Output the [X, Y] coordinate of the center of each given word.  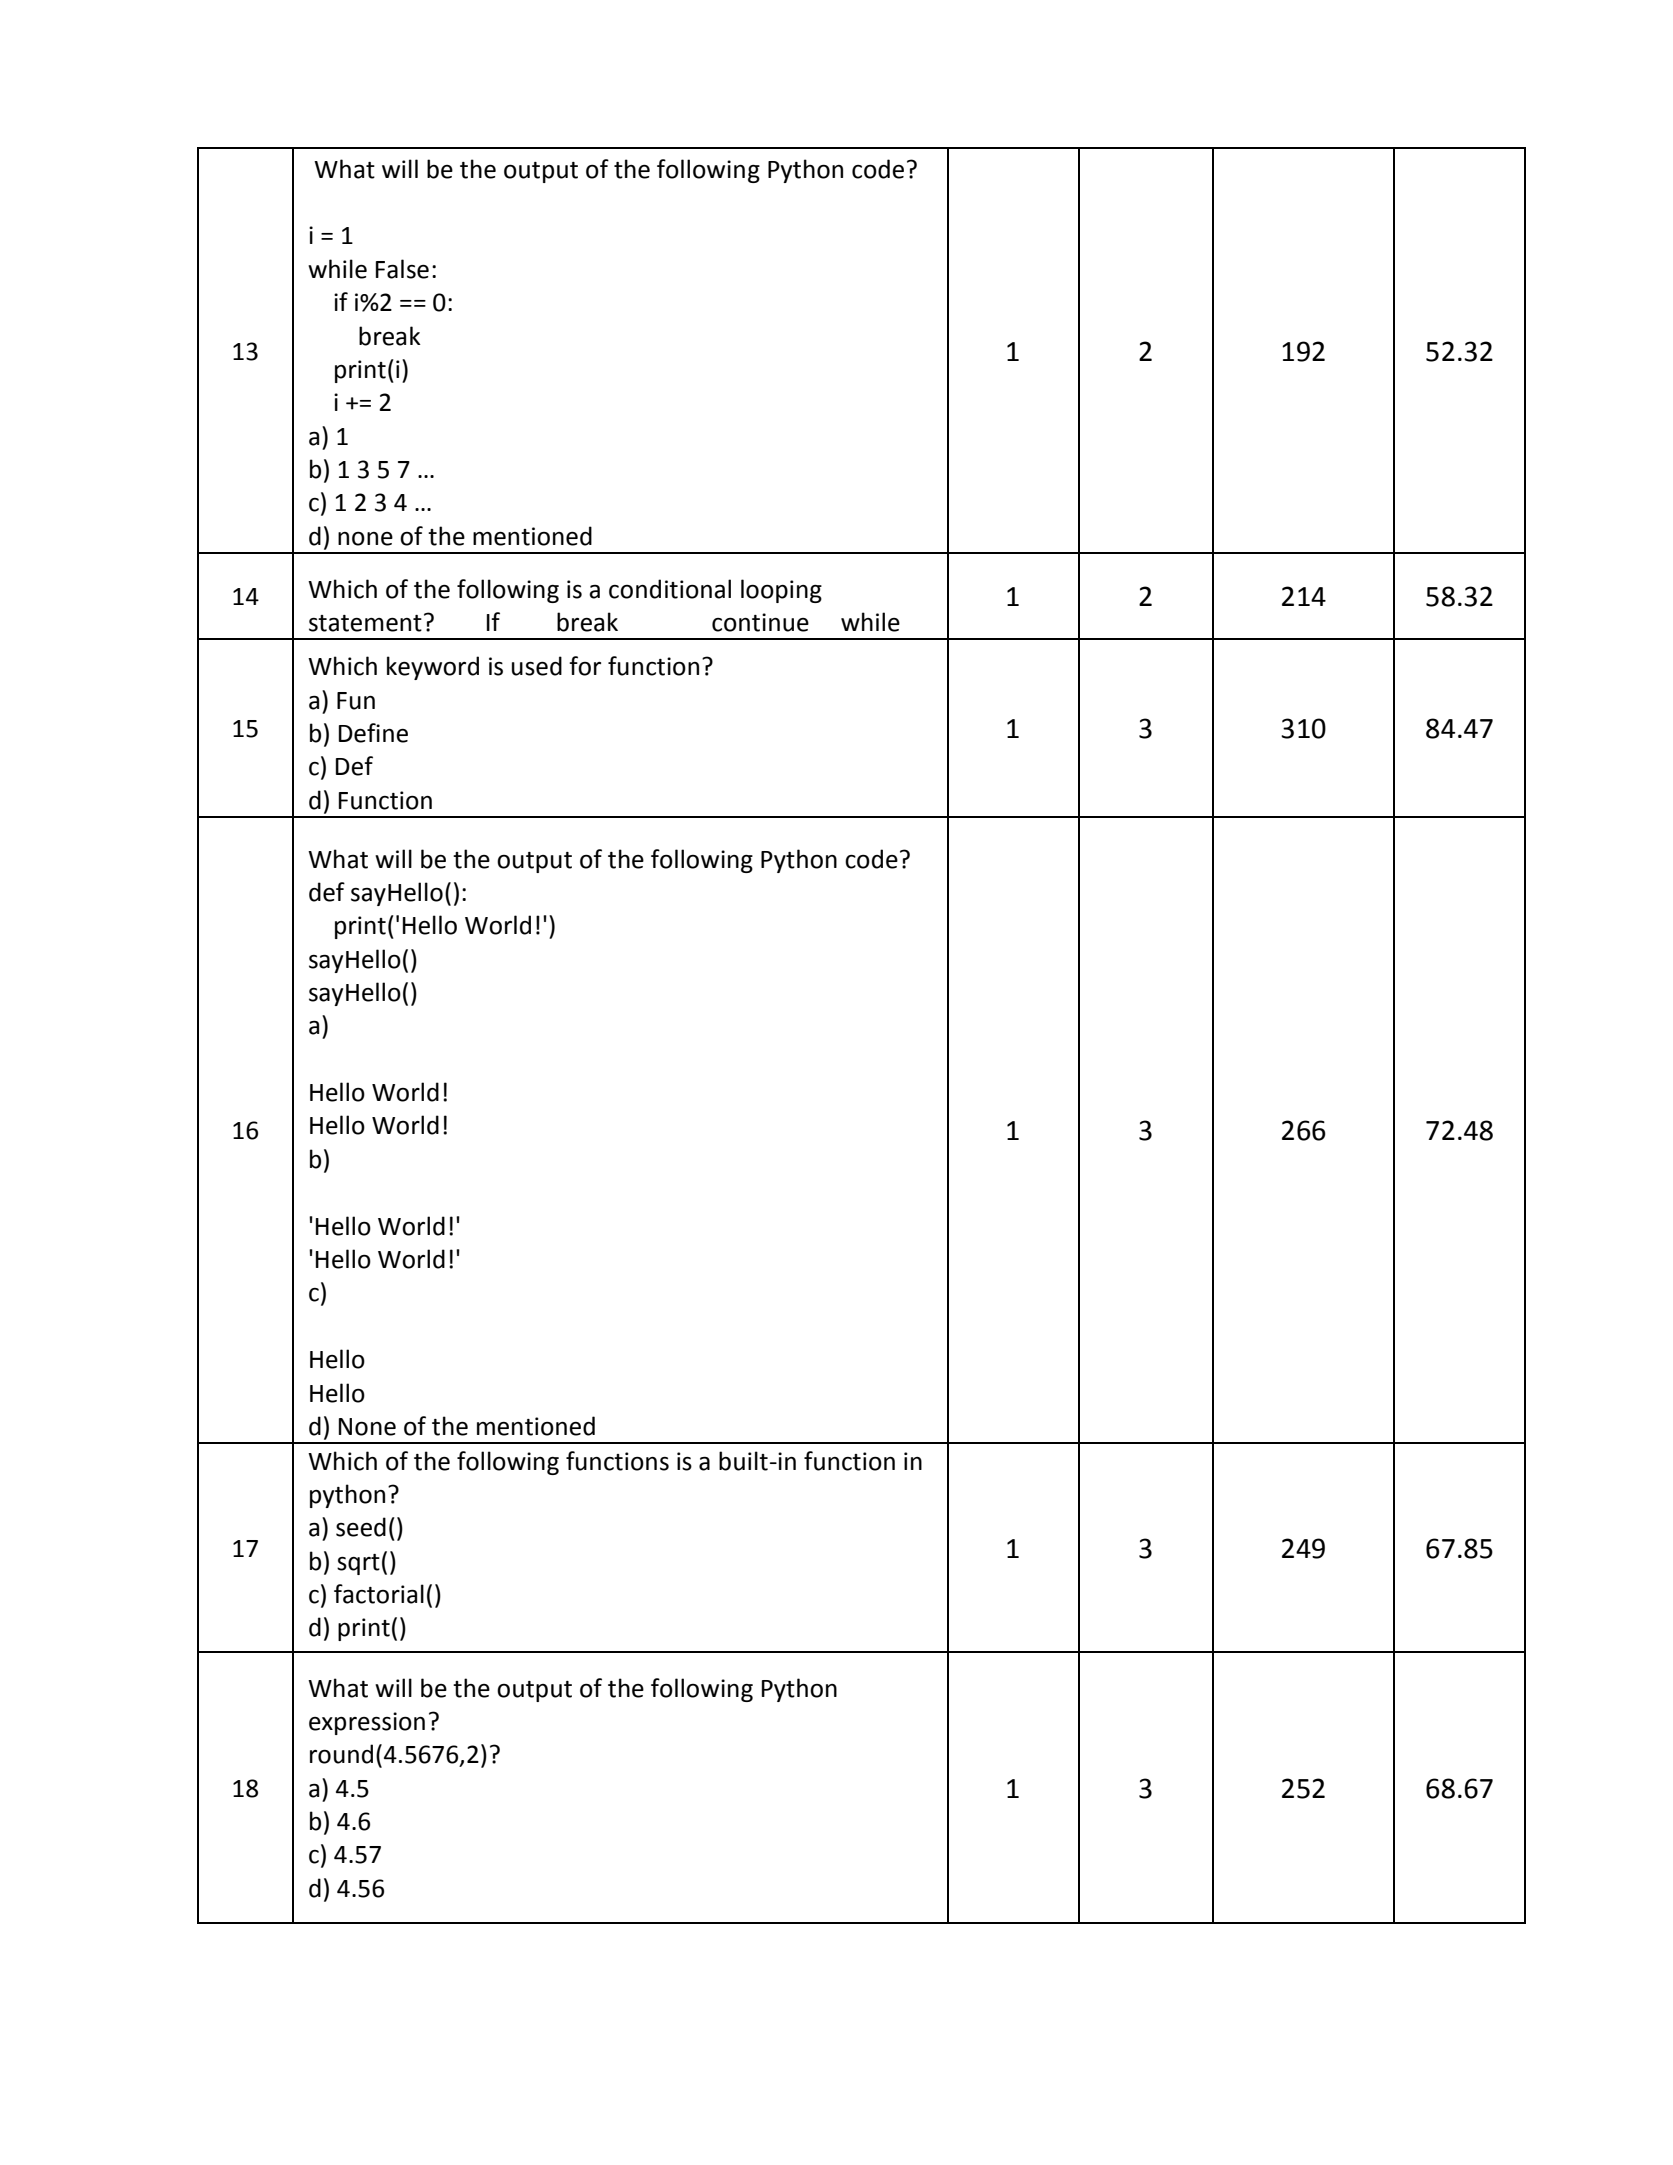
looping [781, 591]
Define [373, 733]
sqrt [358, 1564]
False [402, 269]
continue [760, 622]
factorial [379, 1594]
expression [367, 1723]
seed [361, 1527]
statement [365, 623]
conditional [670, 589]
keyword [433, 668]
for [585, 666]
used [537, 666]
